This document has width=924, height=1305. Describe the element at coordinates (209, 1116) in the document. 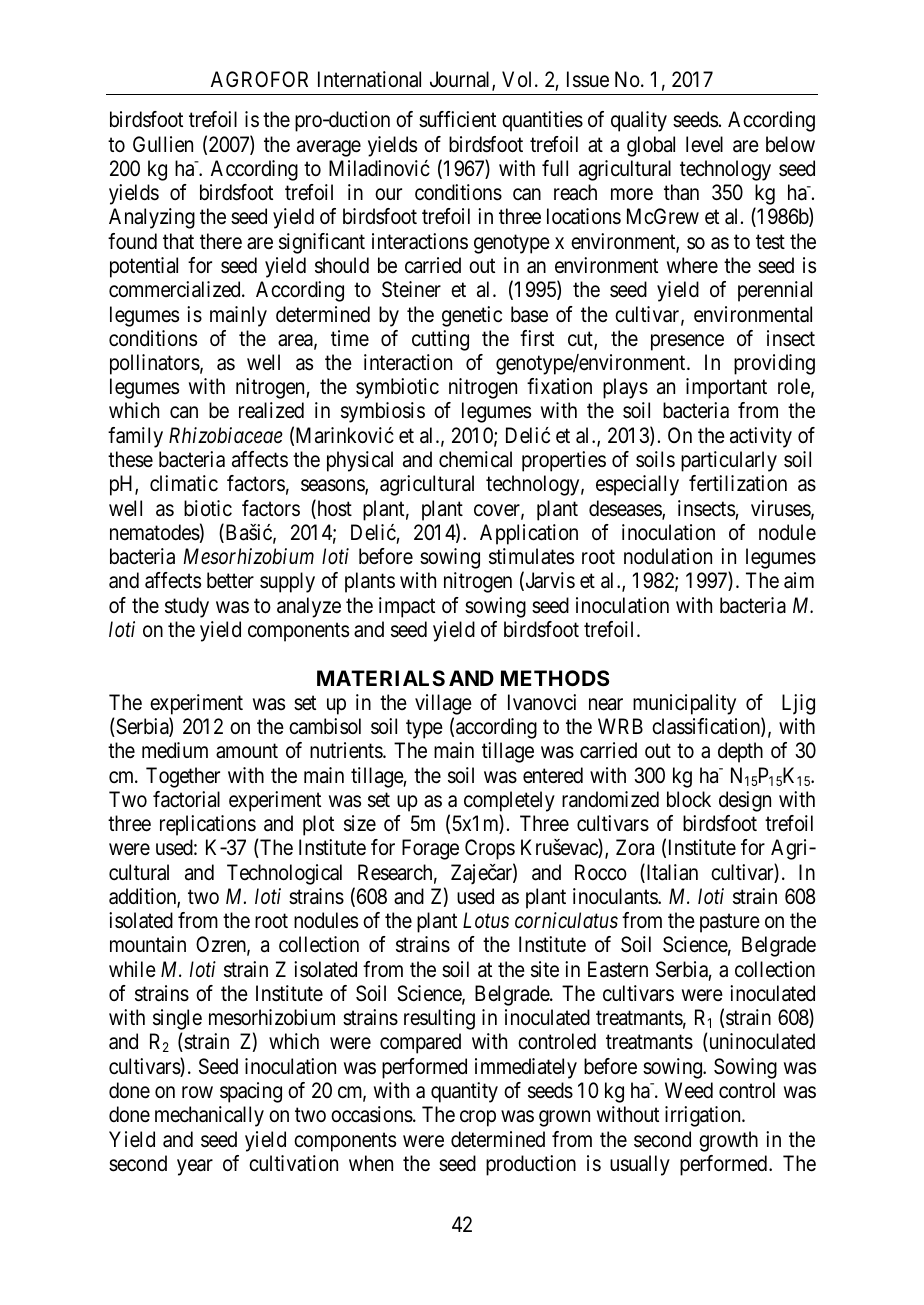

I see `mechanically` at that location.
